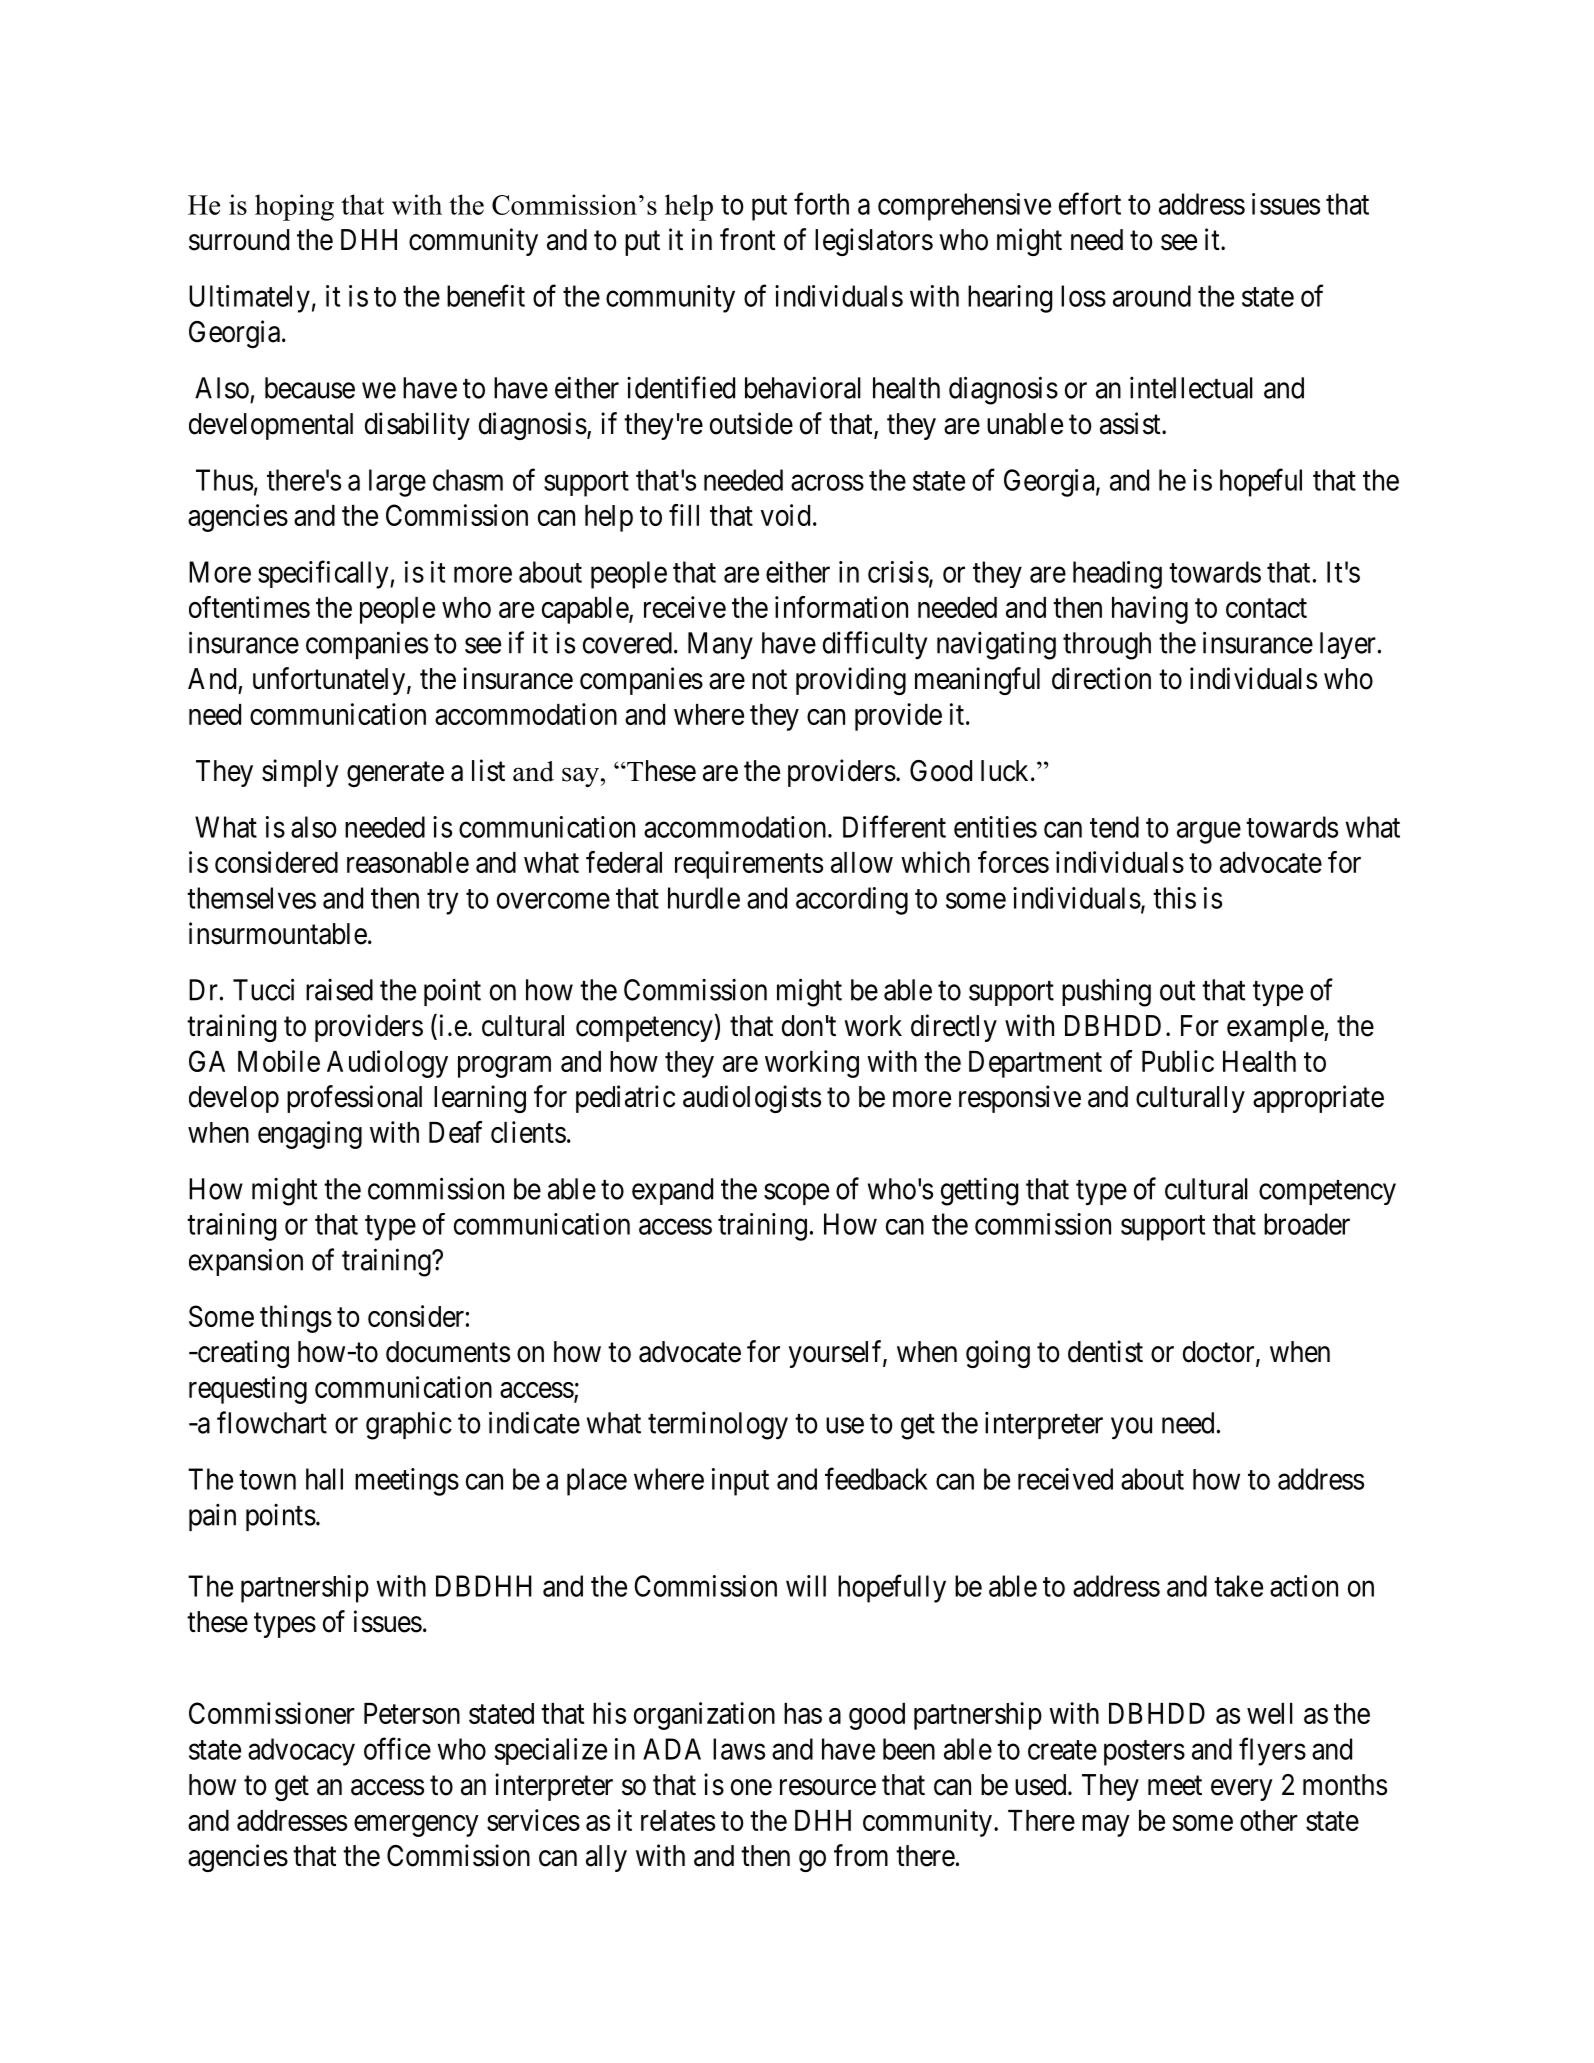 This document has width=1594, height=2063. I want to click on directly, so click(954, 1028).
